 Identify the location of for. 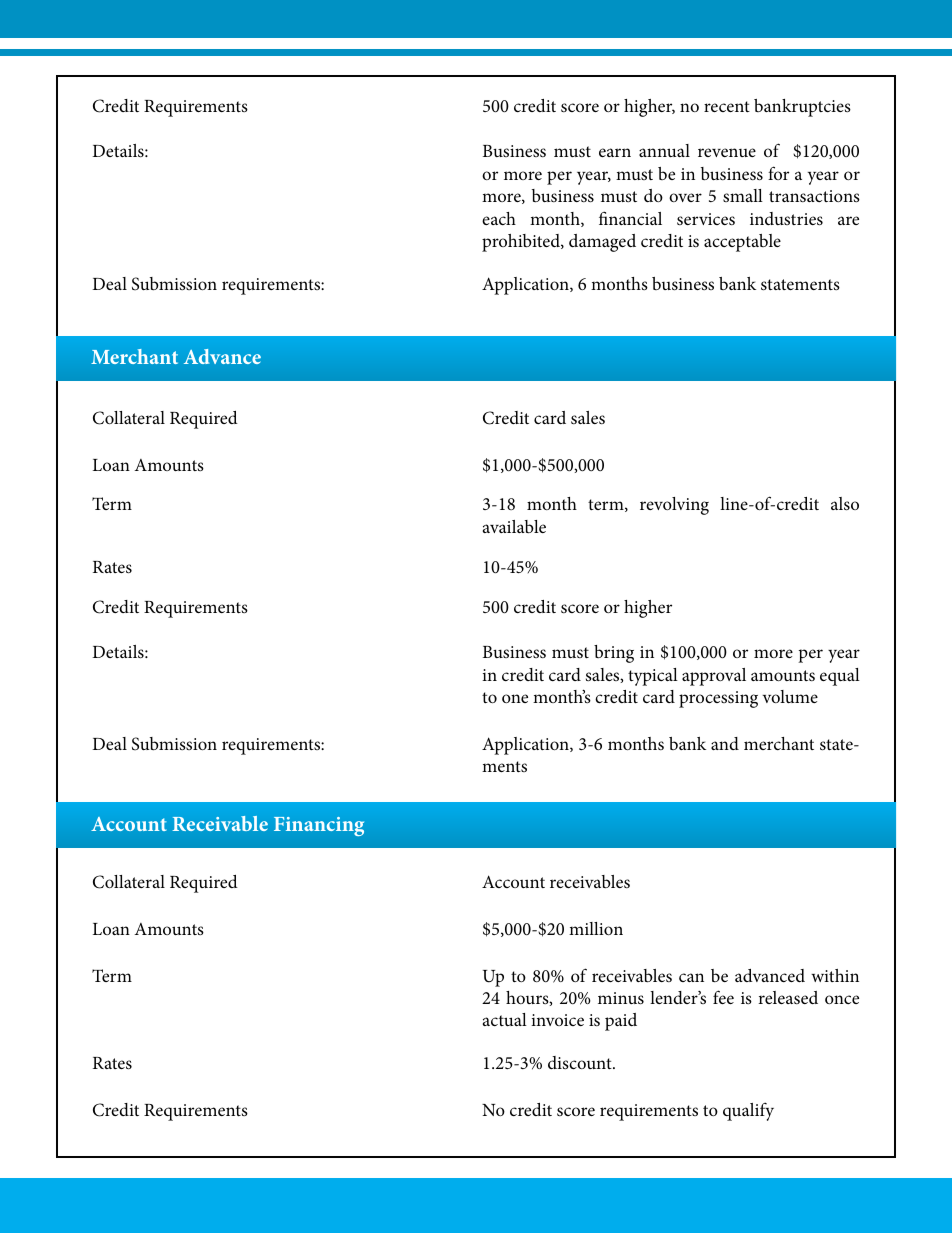
(778, 173).
